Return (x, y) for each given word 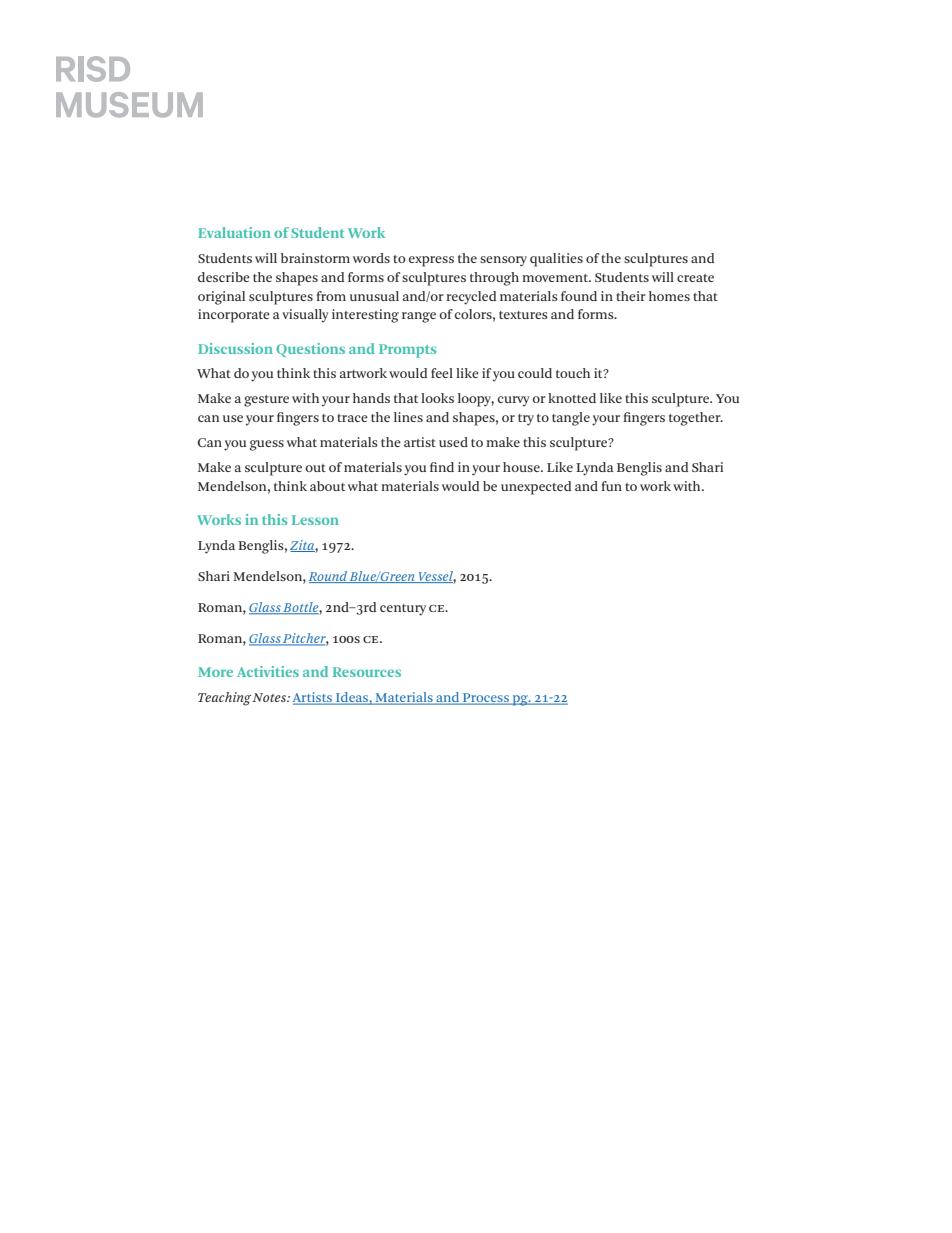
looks (437, 398)
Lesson (315, 520)
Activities (268, 671)
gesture (266, 401)
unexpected (536, 488)
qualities (556, 260)
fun (611, 486)
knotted (572, 398)
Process (486, 699)
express (431, 261)
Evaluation (234, 232)
